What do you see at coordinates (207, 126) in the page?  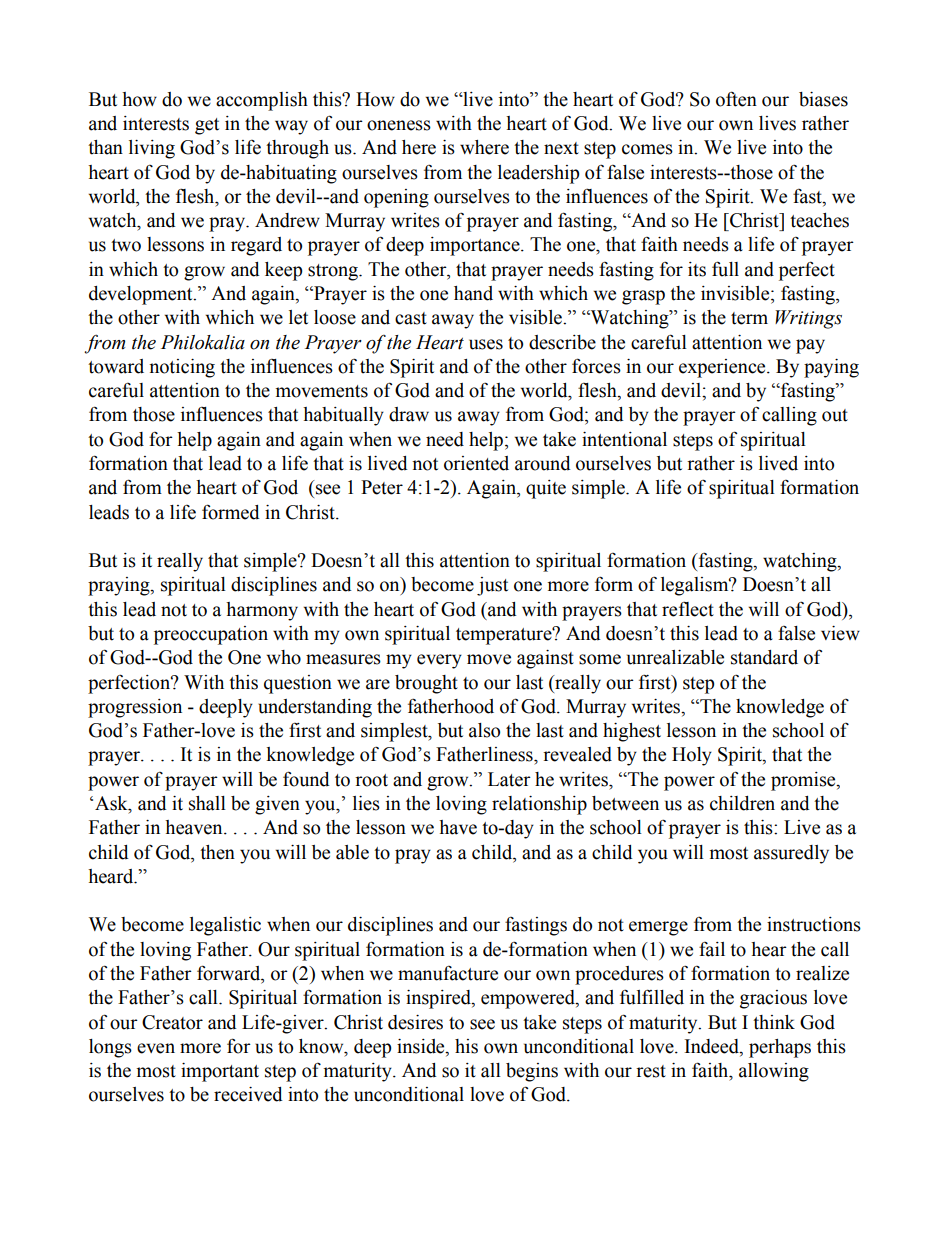 I see `get` at bounding box center [207, 126].
